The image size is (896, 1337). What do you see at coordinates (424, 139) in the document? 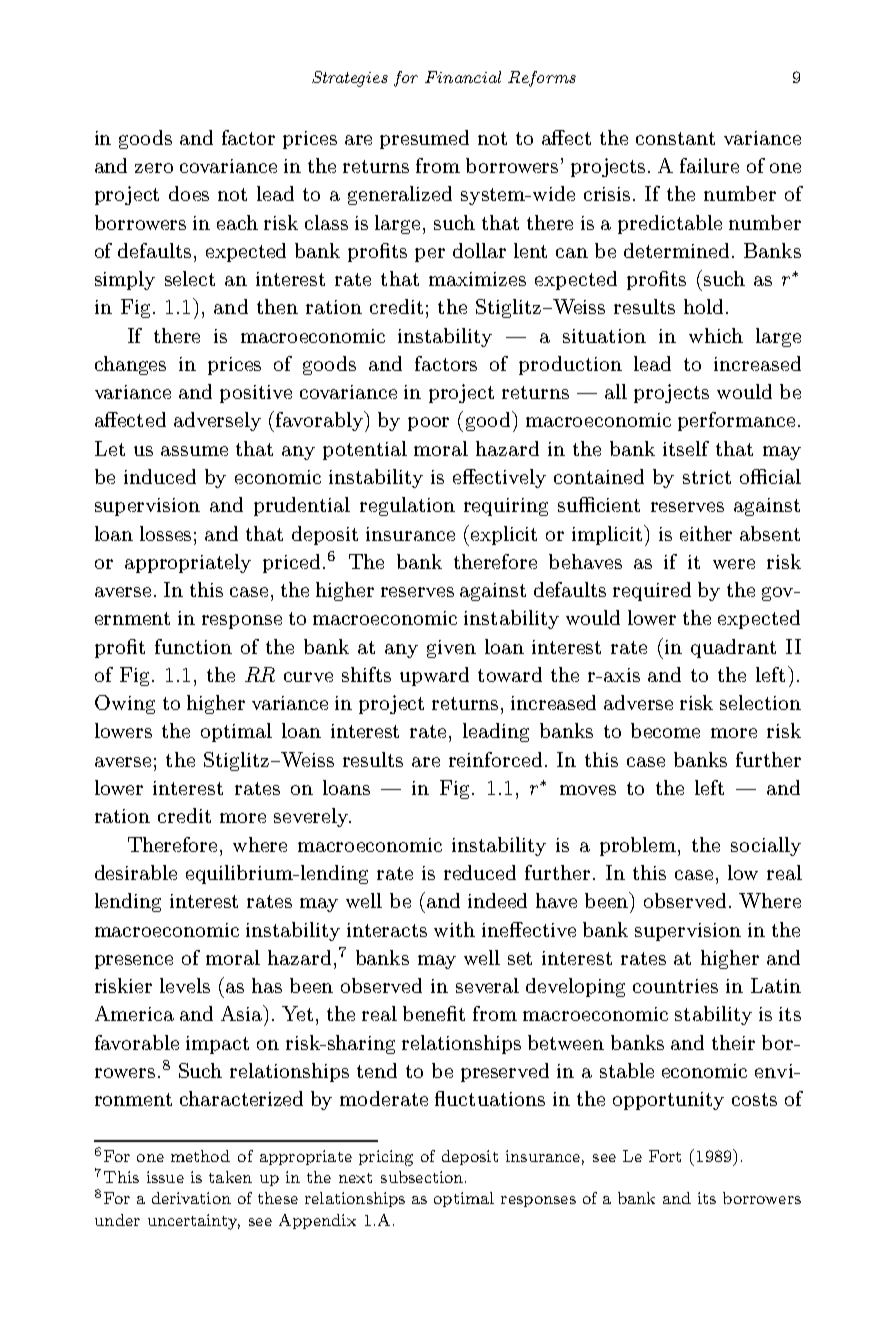
I see `presumed` at bounding box center [424, 139].
